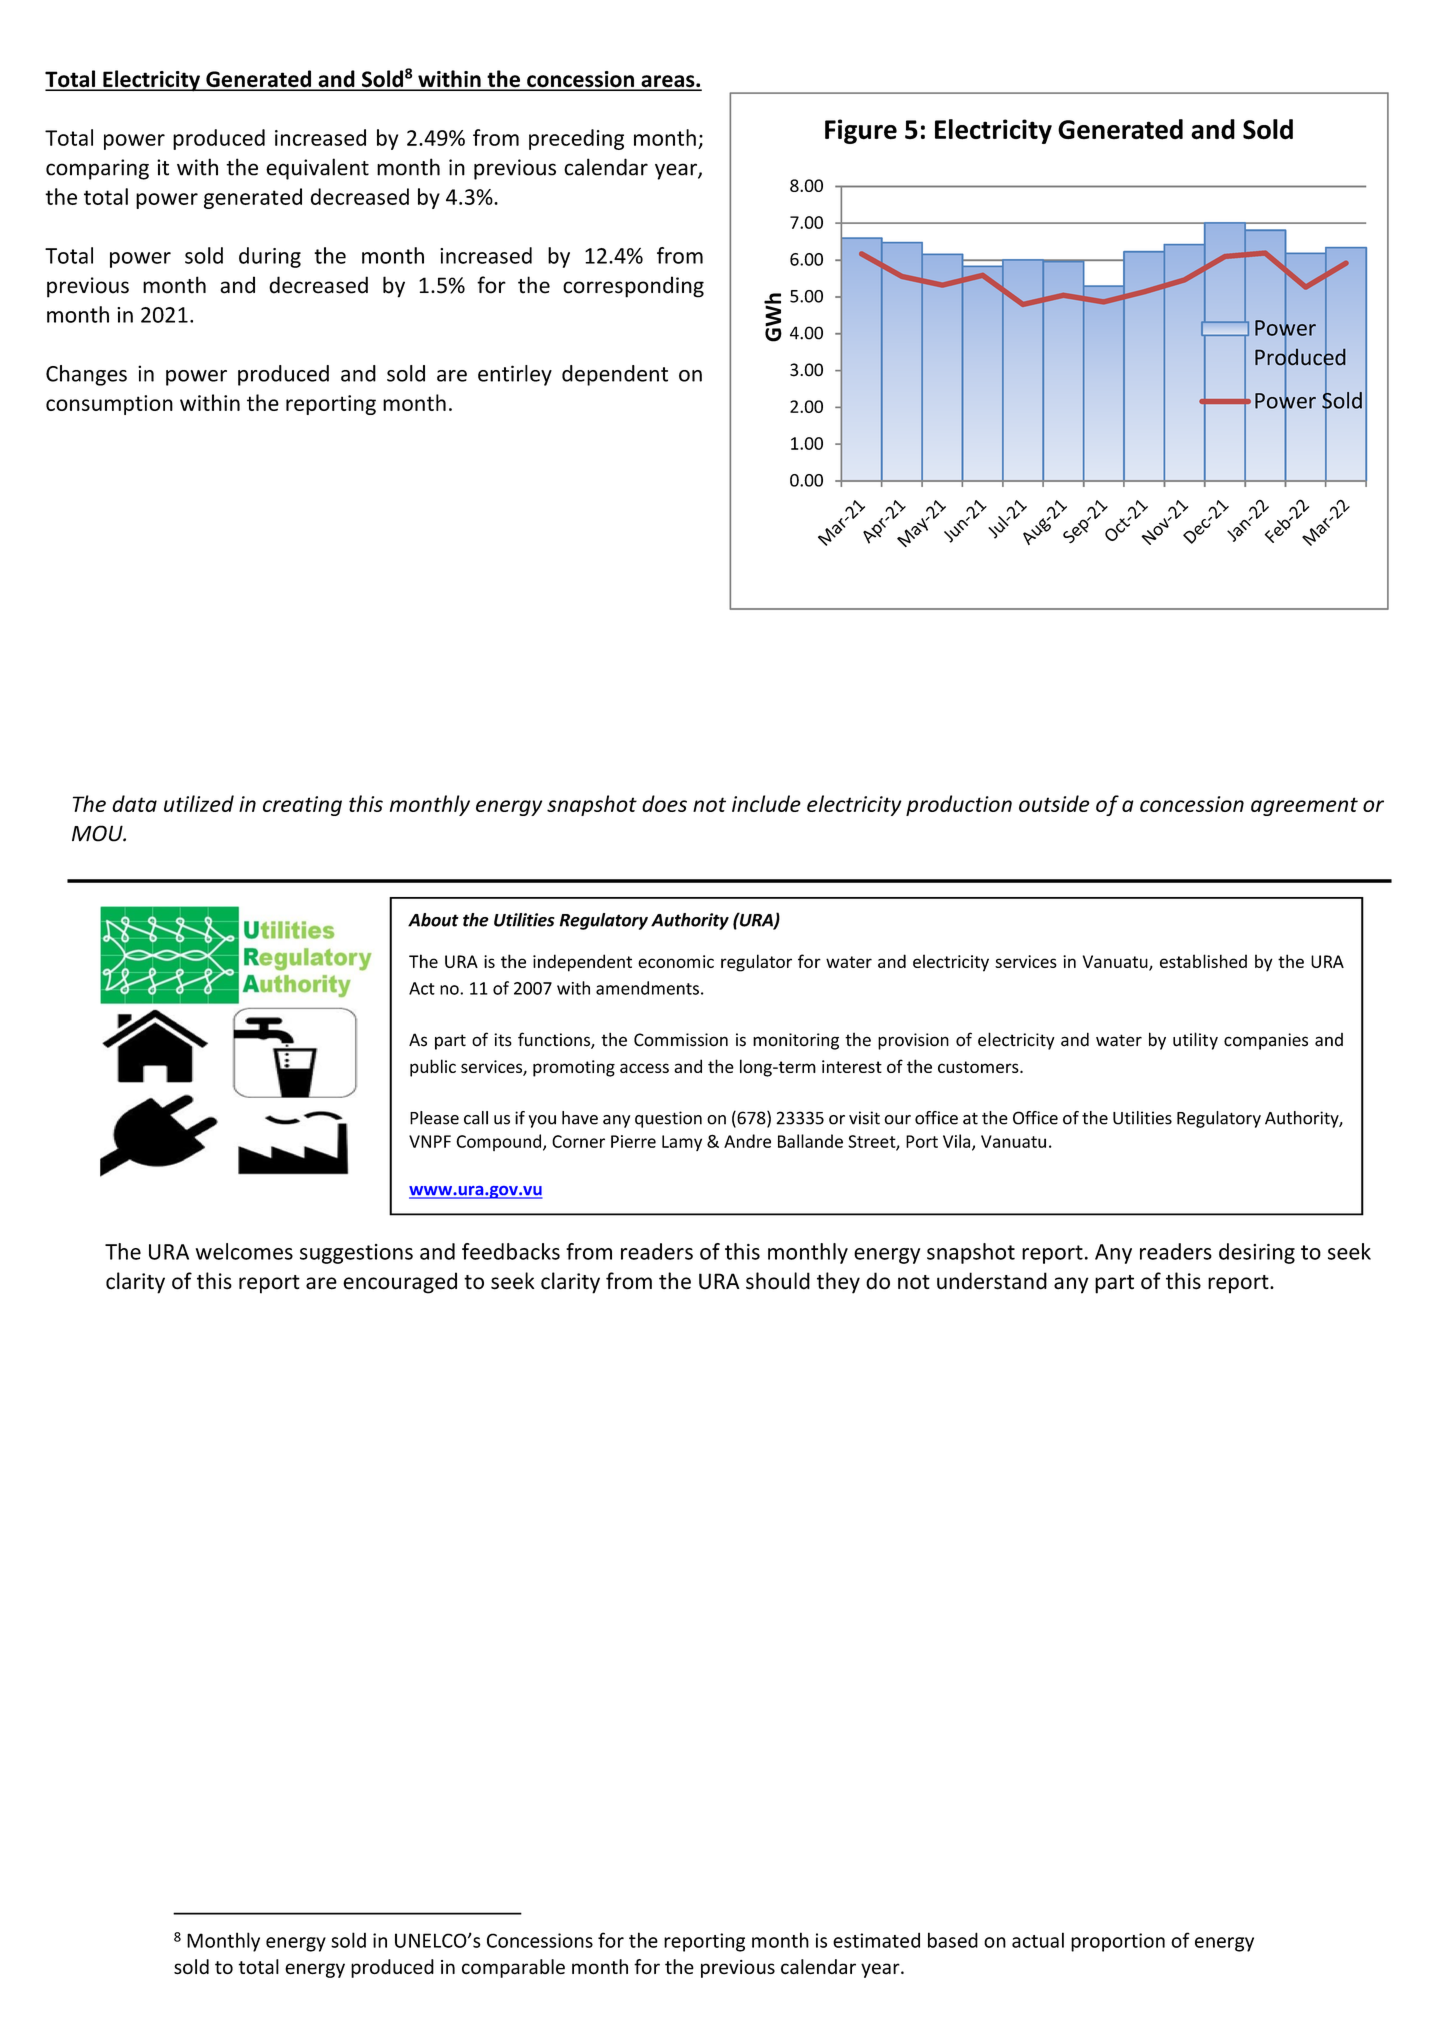 This screenshot has height=2031, width=1436. Describe the element at coordinates (664, 803) in the screenshot. I see `does` at that location.
